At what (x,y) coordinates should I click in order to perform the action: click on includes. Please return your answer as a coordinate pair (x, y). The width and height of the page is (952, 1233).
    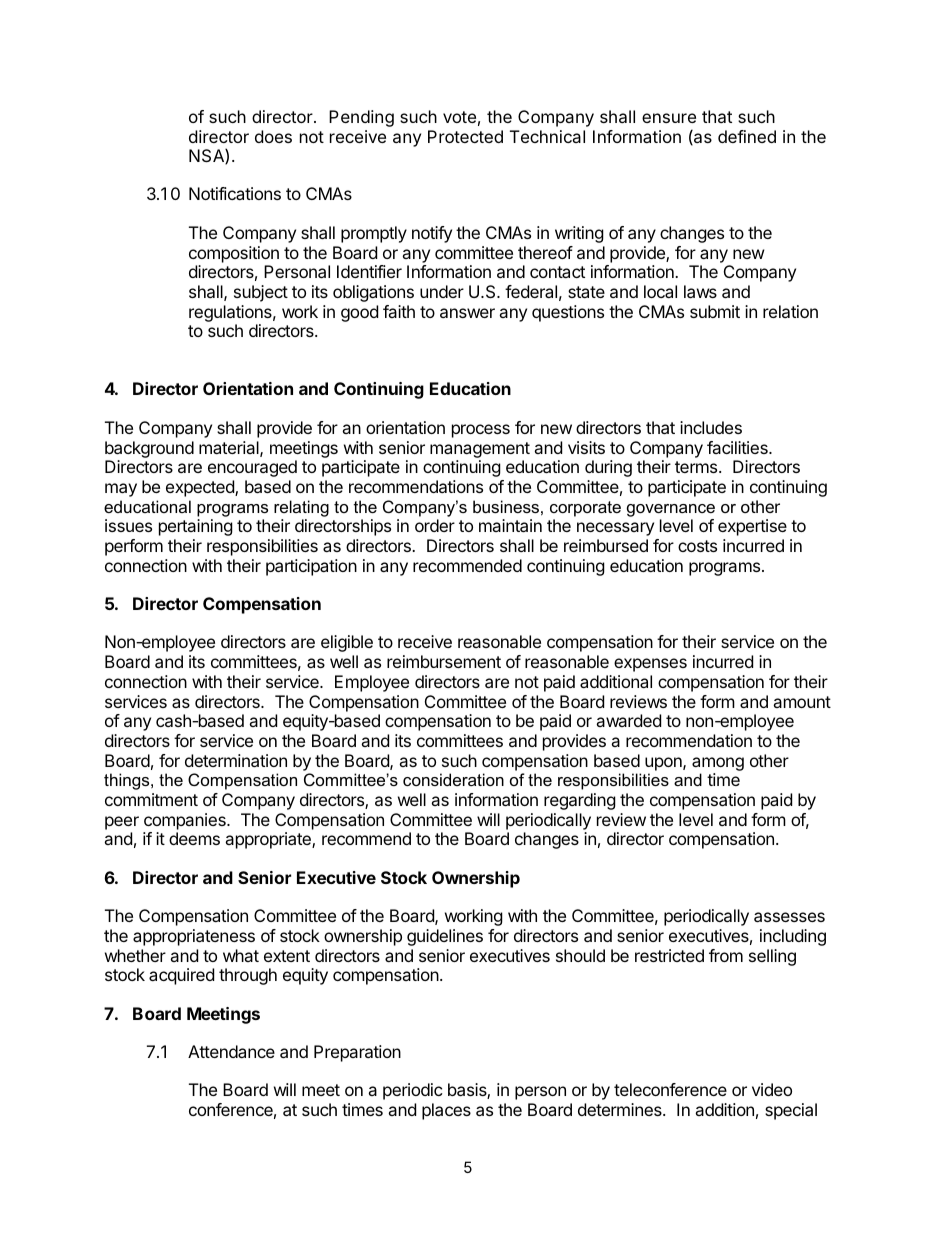
    Looking at the image, I should click on (711, 427).
